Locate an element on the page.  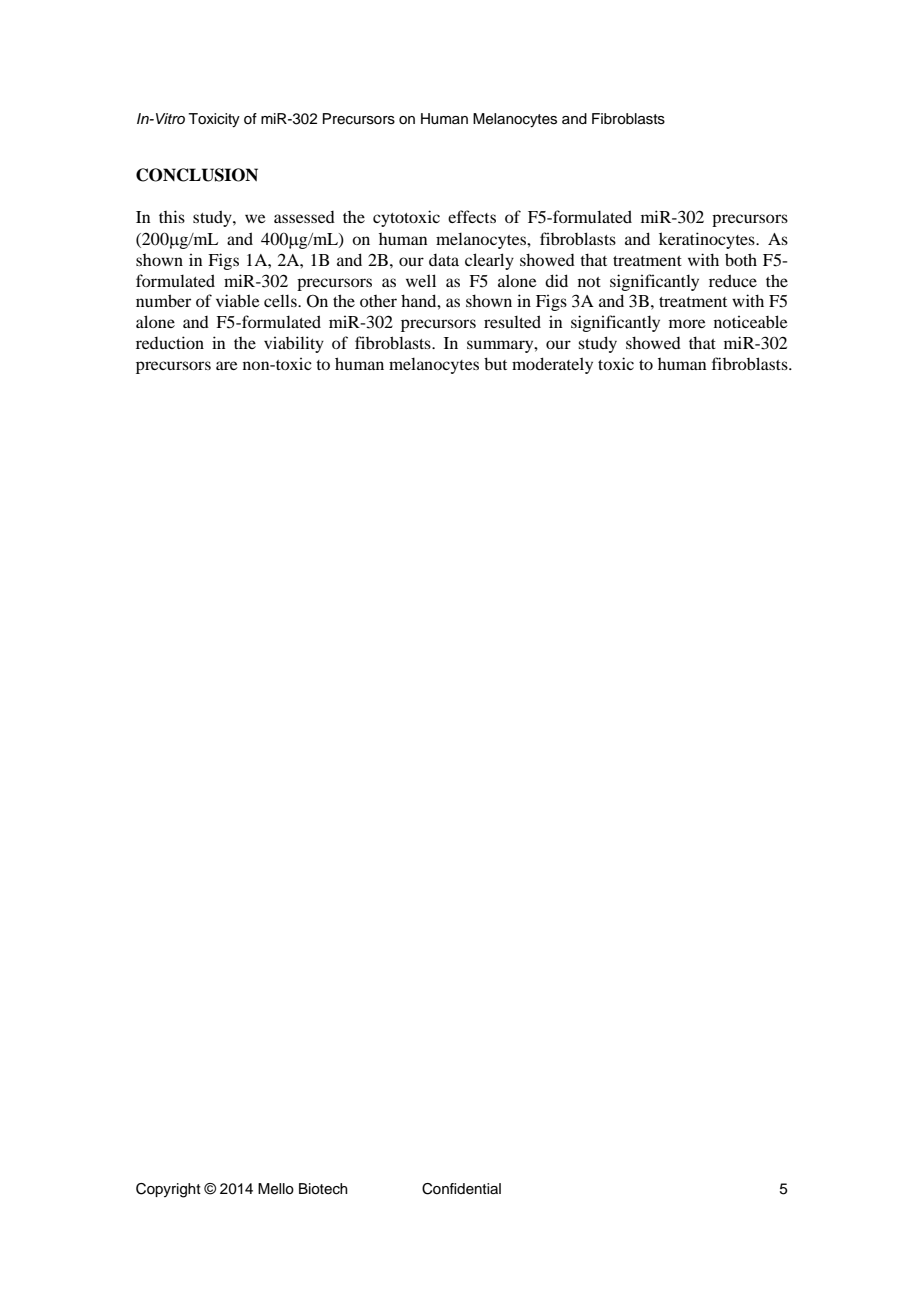
Biotech is located at coordinates (323, 1189).
